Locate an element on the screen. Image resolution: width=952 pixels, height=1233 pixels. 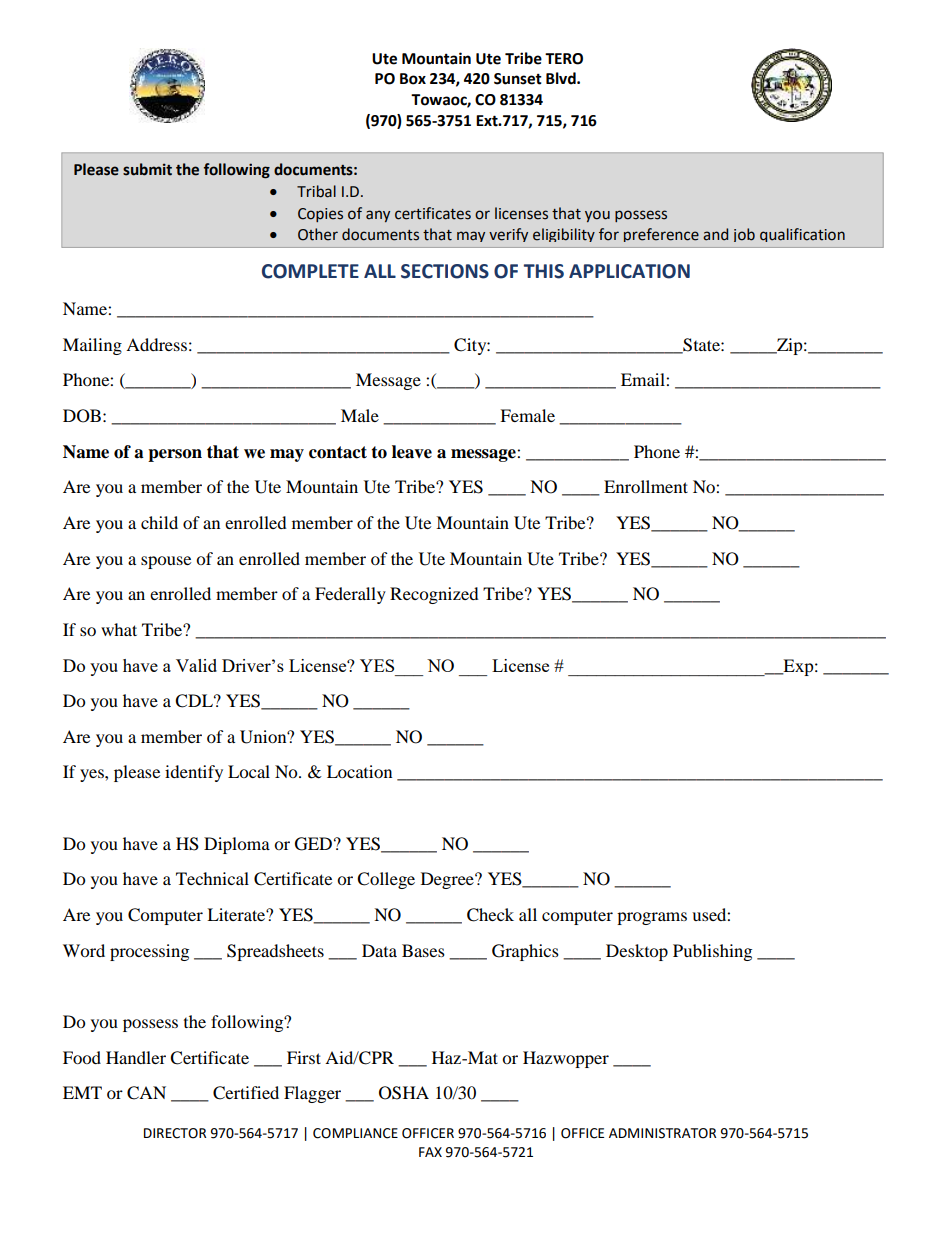
Degree is located at coordinates (448, 880).
